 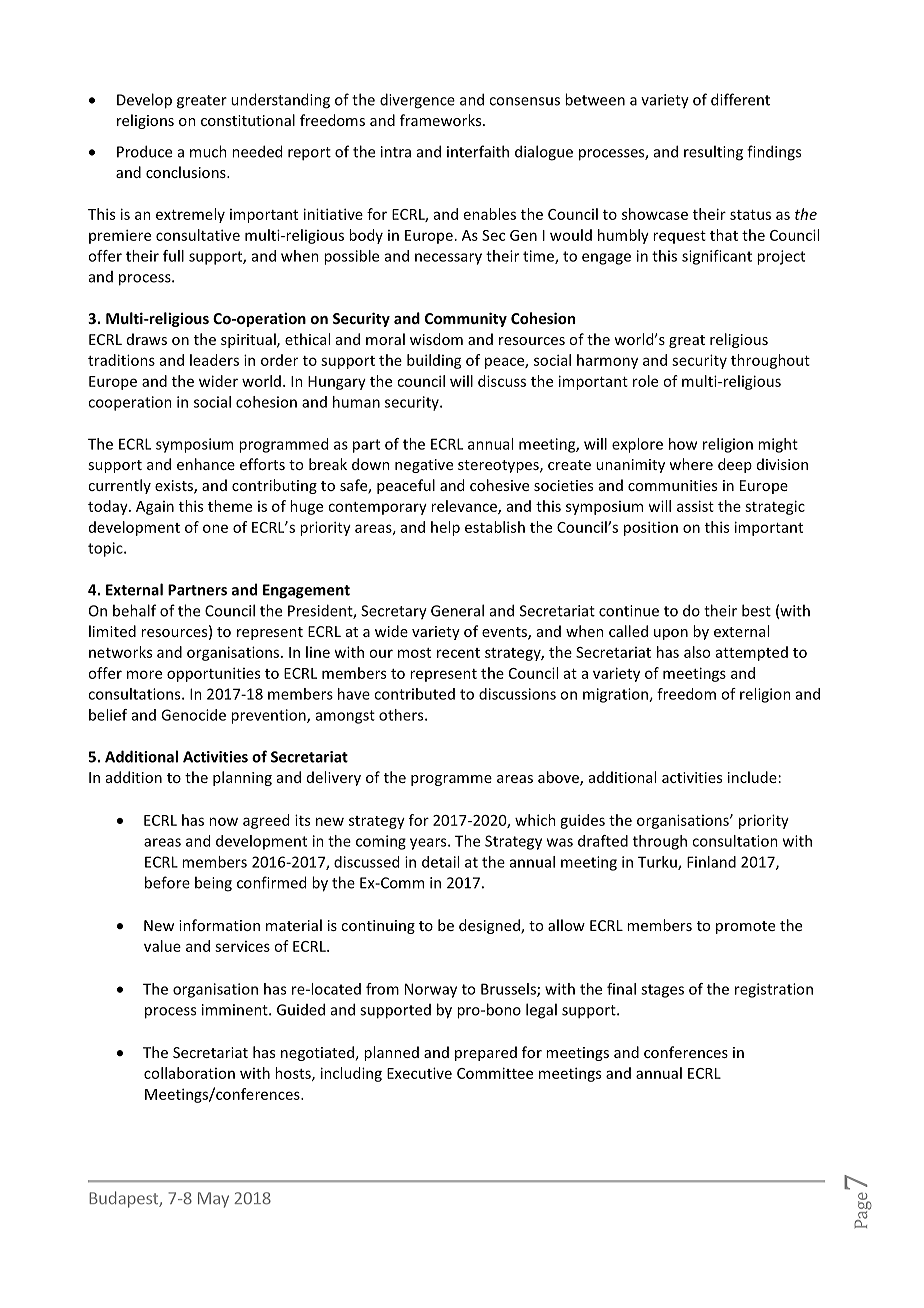 What do you see at coordinates (213, 1200) in the page?
I see `May` at bounding box center [213, 1200].
